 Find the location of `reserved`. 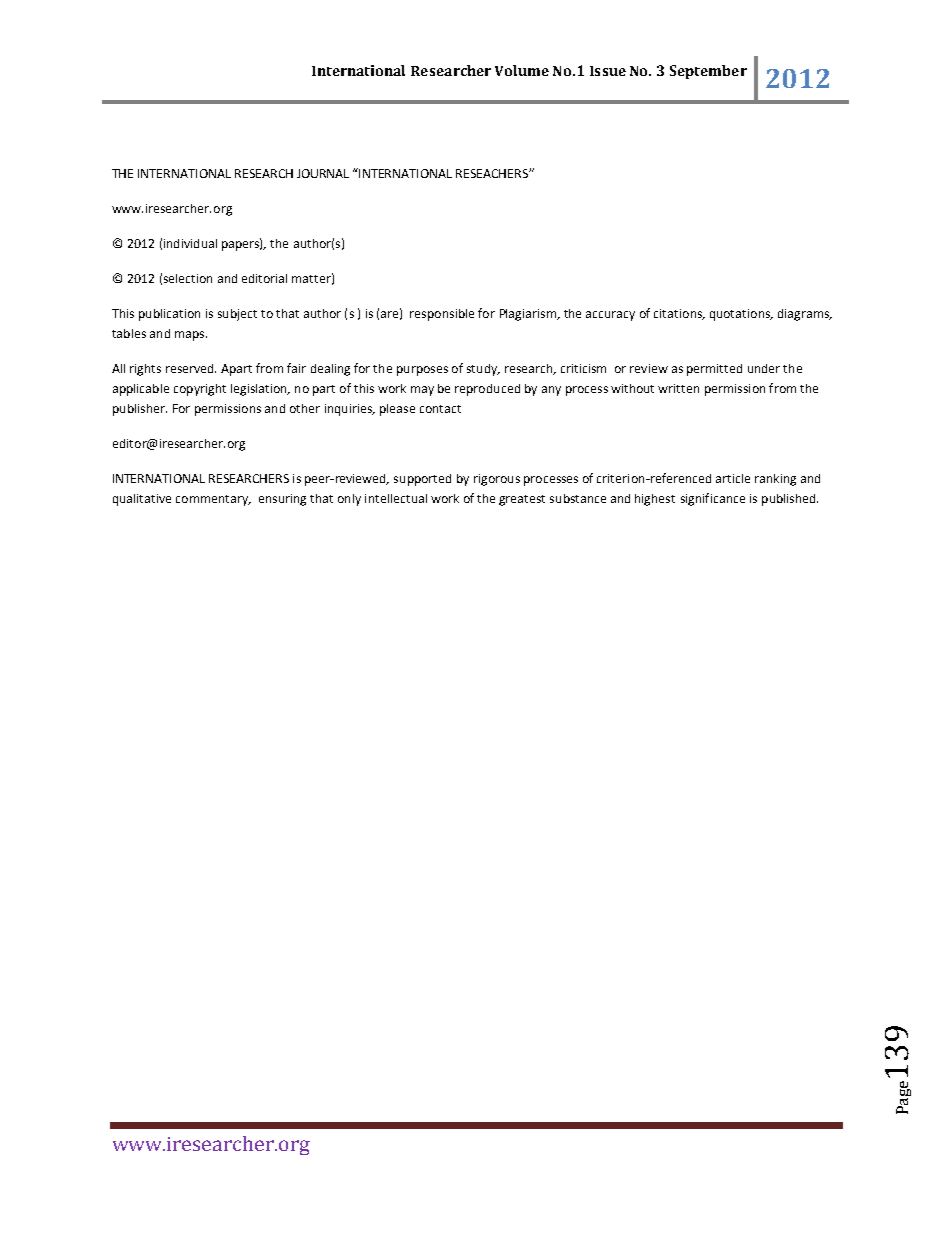

reserved is located at coordinates (191, 368).
